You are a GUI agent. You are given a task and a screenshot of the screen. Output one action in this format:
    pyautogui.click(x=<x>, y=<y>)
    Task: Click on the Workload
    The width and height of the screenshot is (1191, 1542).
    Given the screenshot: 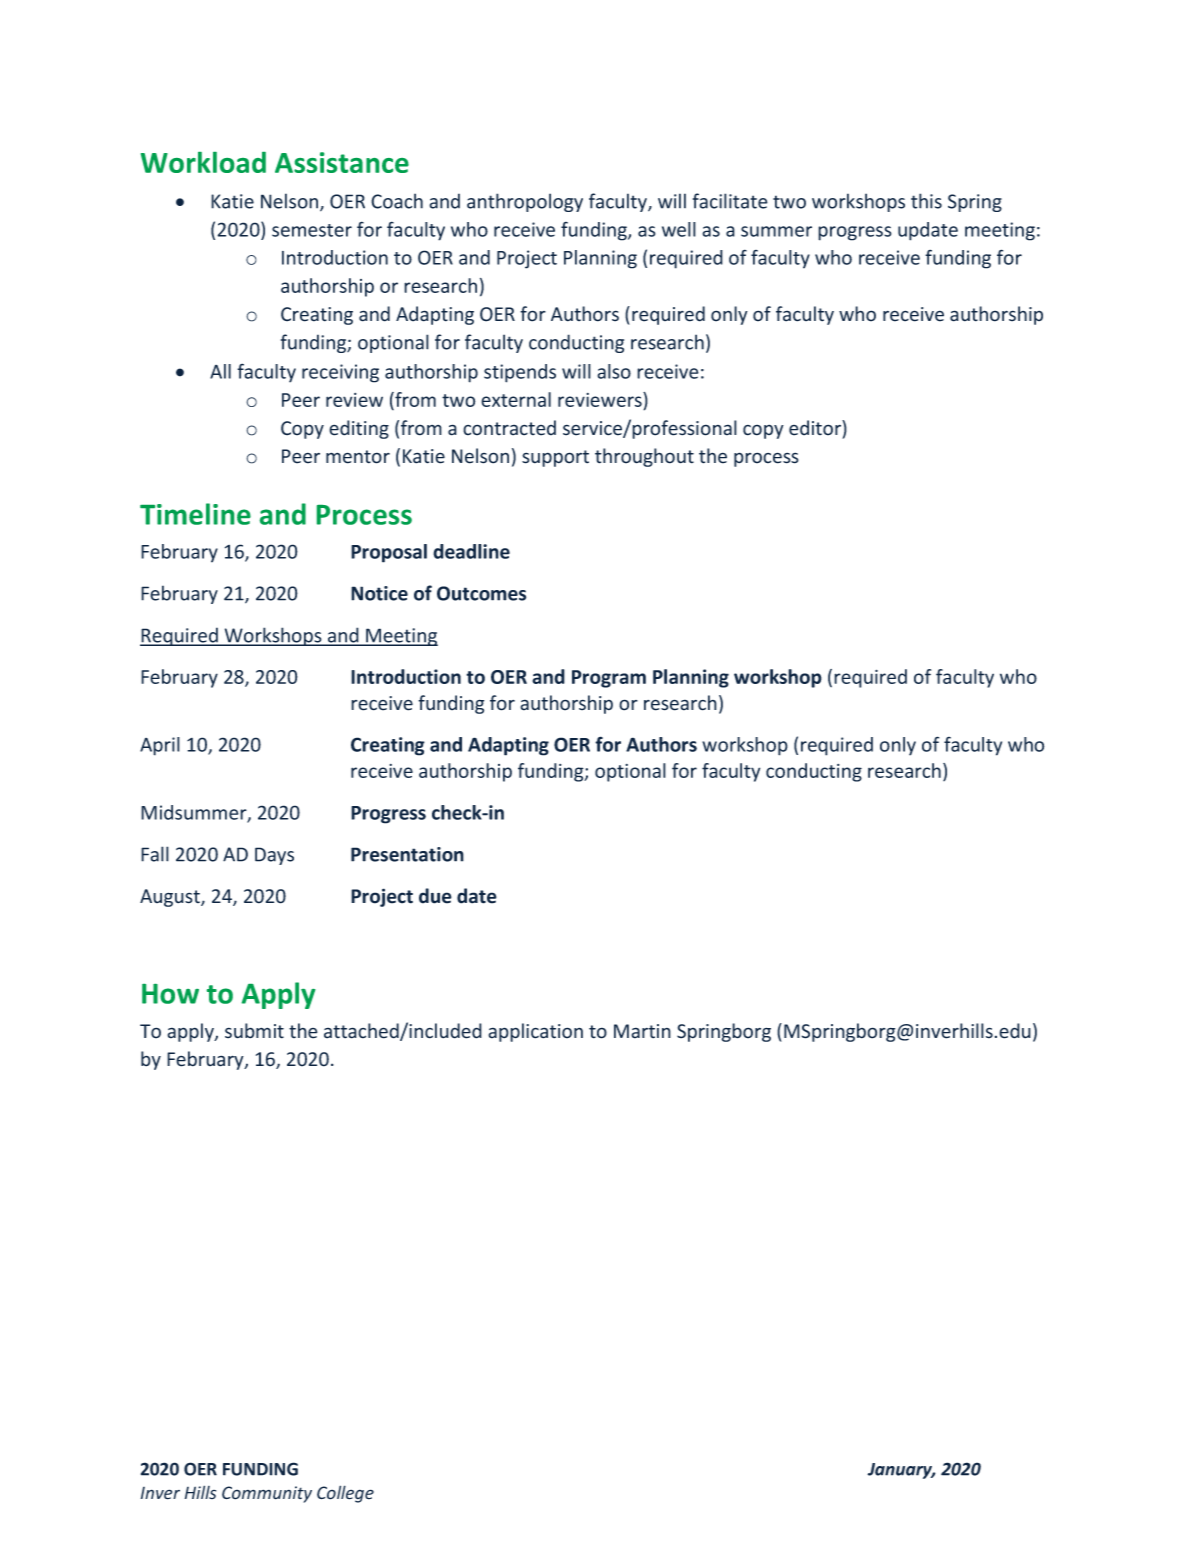 What is the action you would take?
    pyautogui.click(x=203, y=162)
